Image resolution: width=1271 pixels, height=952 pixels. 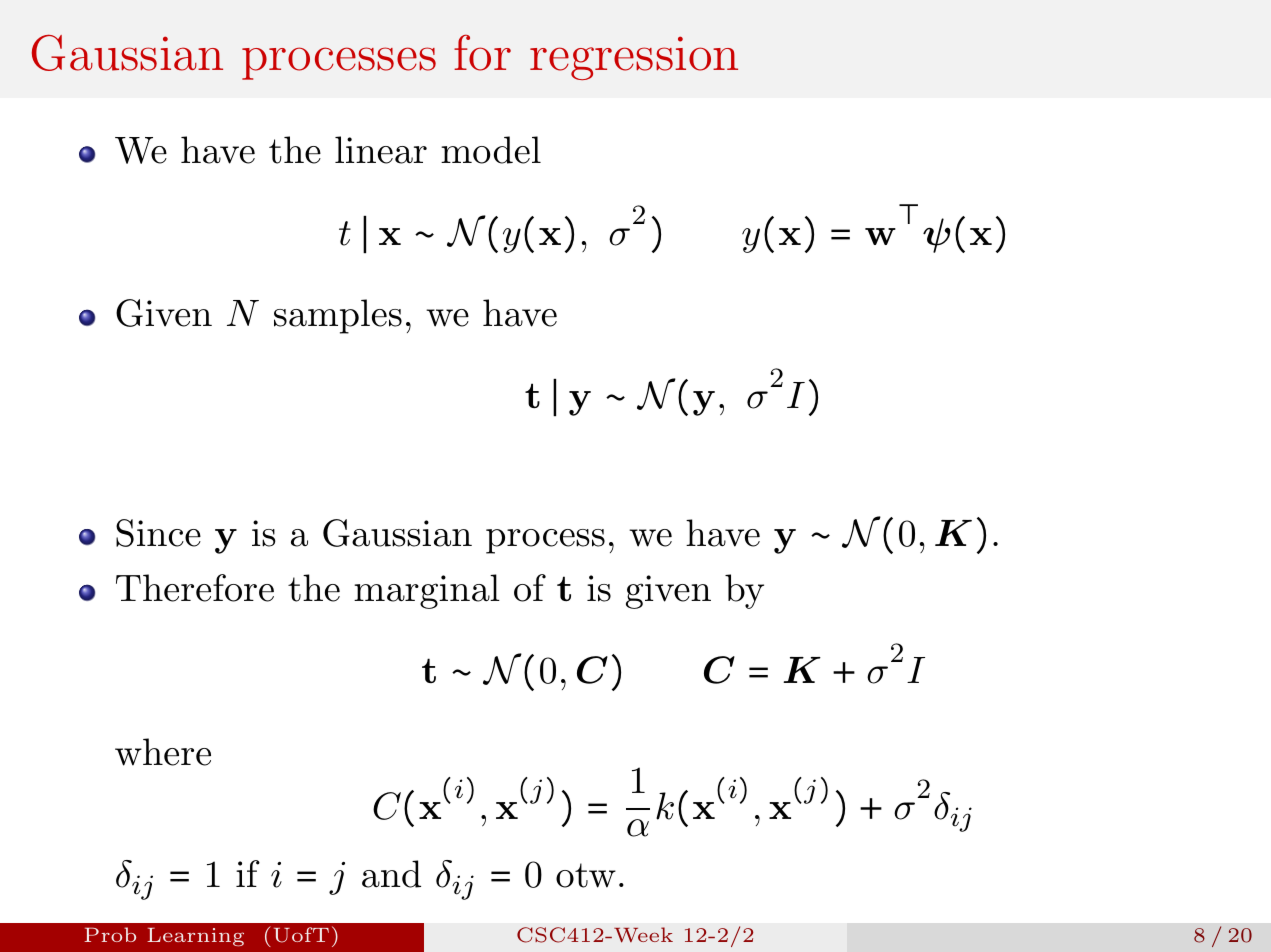 I want to click on and, so click(x=391, y=874).
